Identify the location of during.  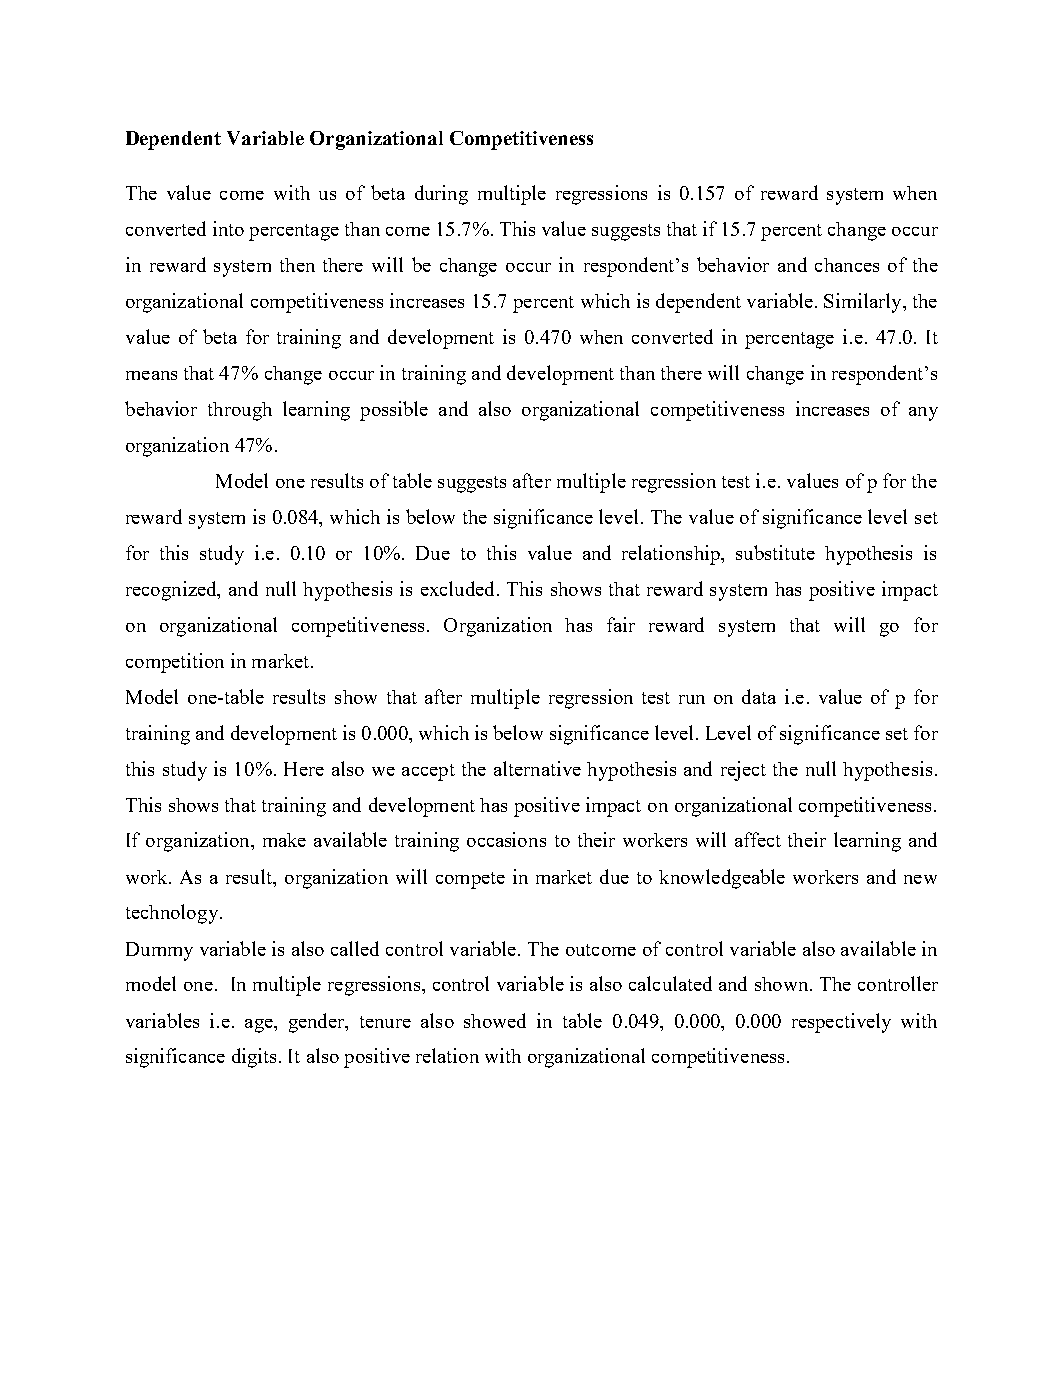
(441, 195).
